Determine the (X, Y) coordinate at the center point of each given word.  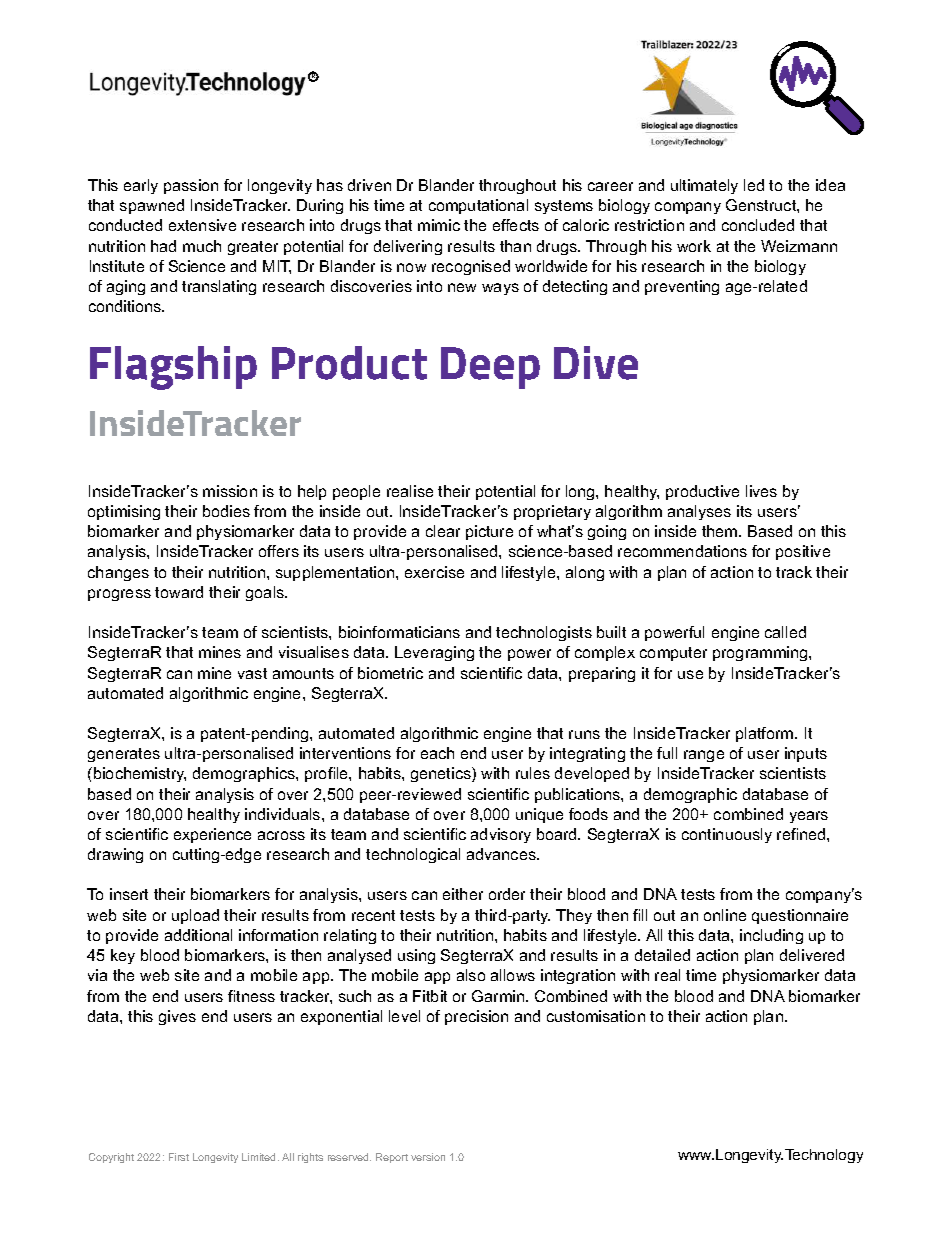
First (179, 1157)
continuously (727, 835)
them (721, 531)
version (428, 1157)
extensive (202, 225)
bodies (226, 511)
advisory (501, 835)
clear (443, 531)
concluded (758, 225)
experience (212, 835)
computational (478, 206)
